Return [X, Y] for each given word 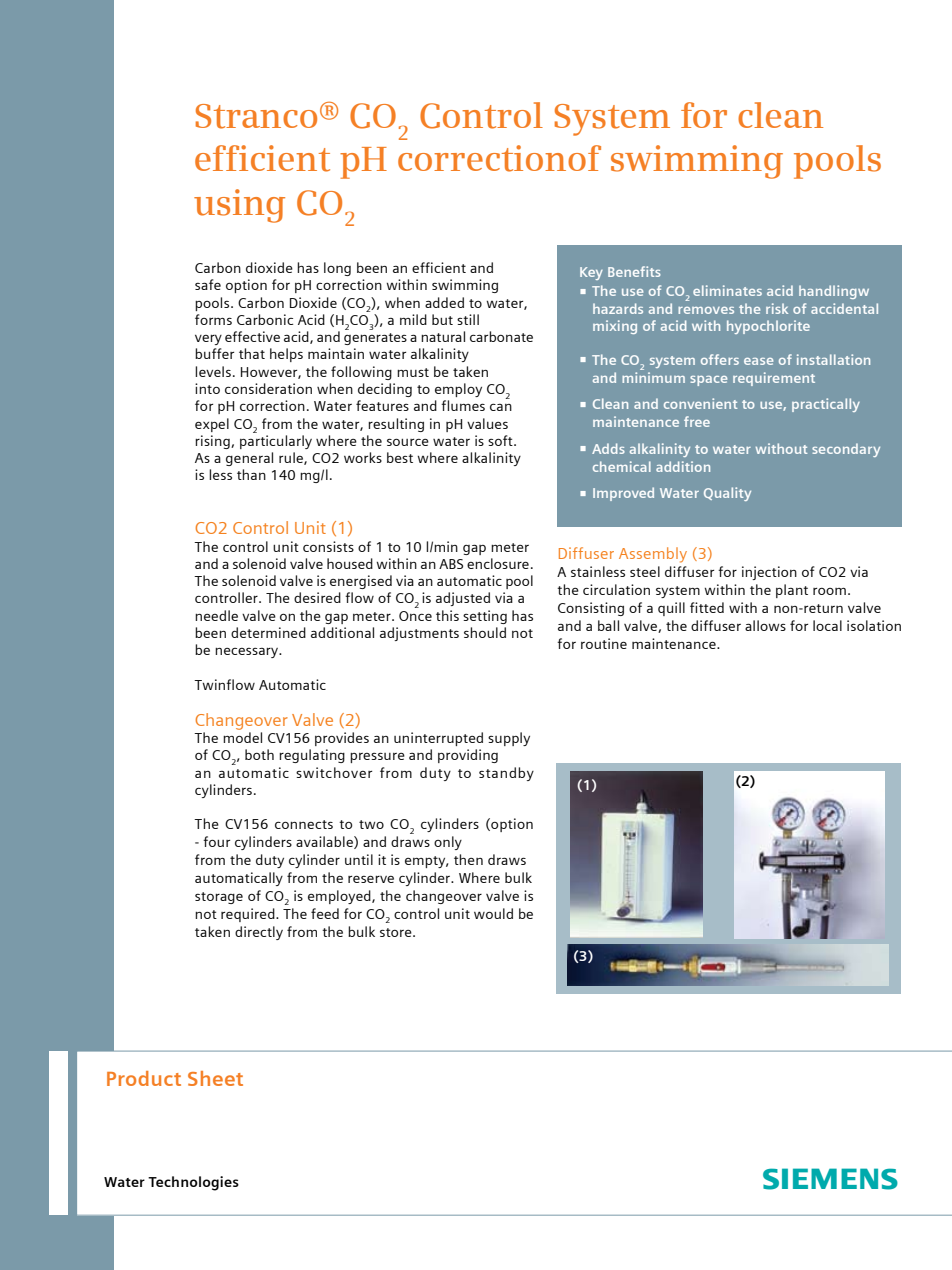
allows [765, 625]
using [239, 206]
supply [509, 739]
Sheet [215, 1078]
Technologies [193, 1183]
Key [591, 273]
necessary [248, 653]
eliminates [727, 290]
